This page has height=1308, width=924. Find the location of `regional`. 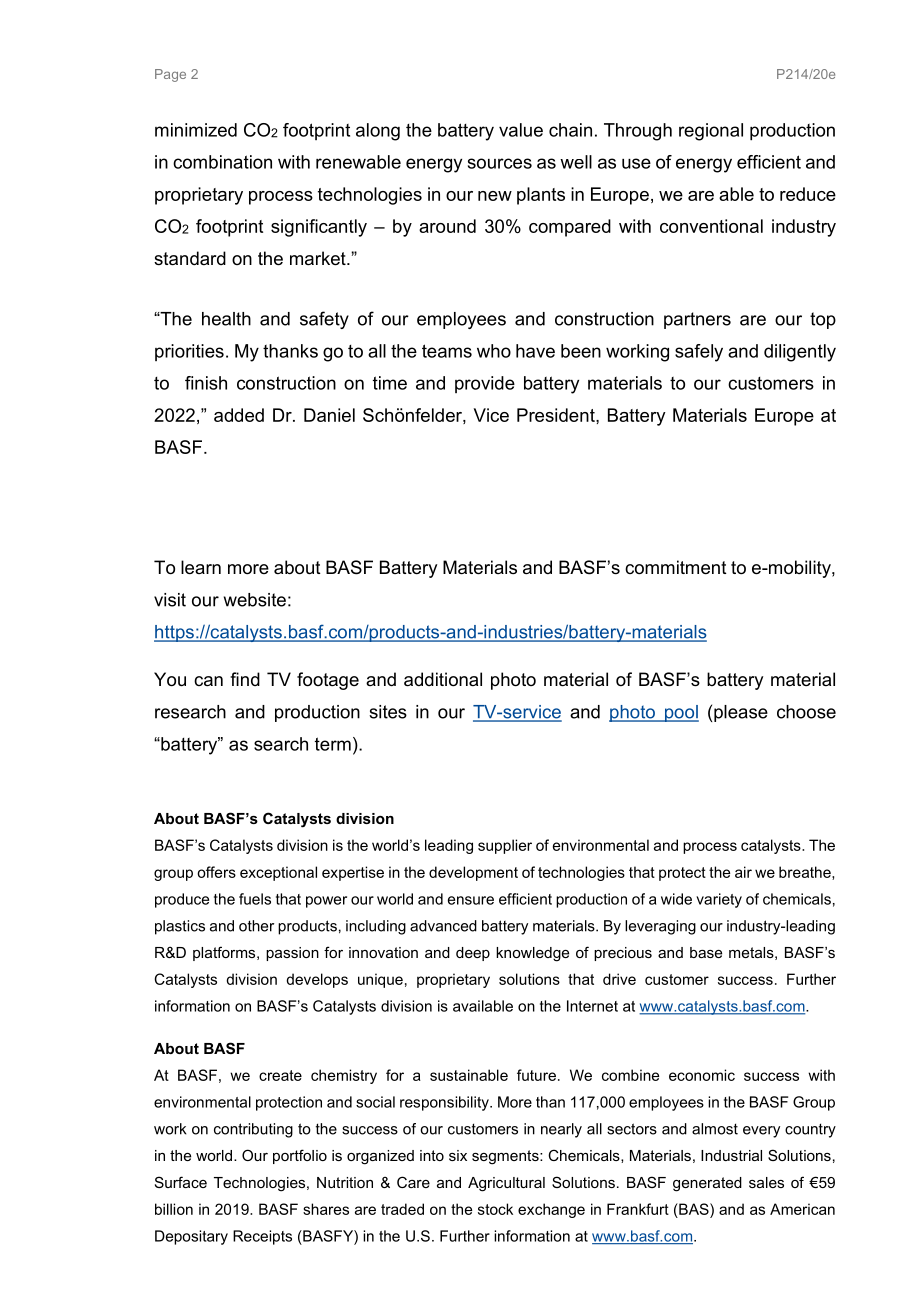

regional is located at coordinates (711, 132).
